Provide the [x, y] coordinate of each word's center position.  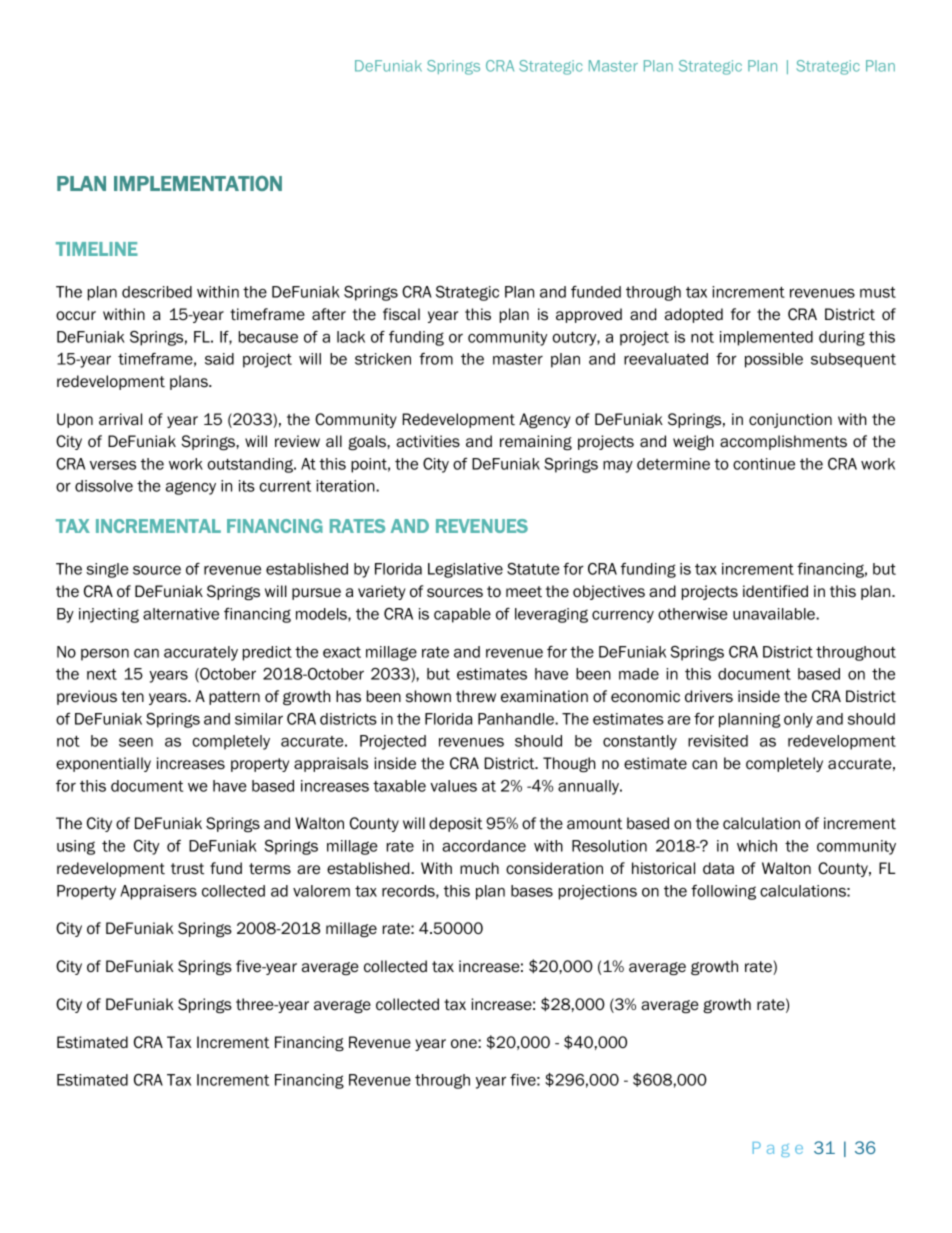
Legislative [465, 570]
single [107, 570]
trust [187, 869]
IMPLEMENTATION [198, 183]
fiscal [401, 314]
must [878, 292]
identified [775, 591]
